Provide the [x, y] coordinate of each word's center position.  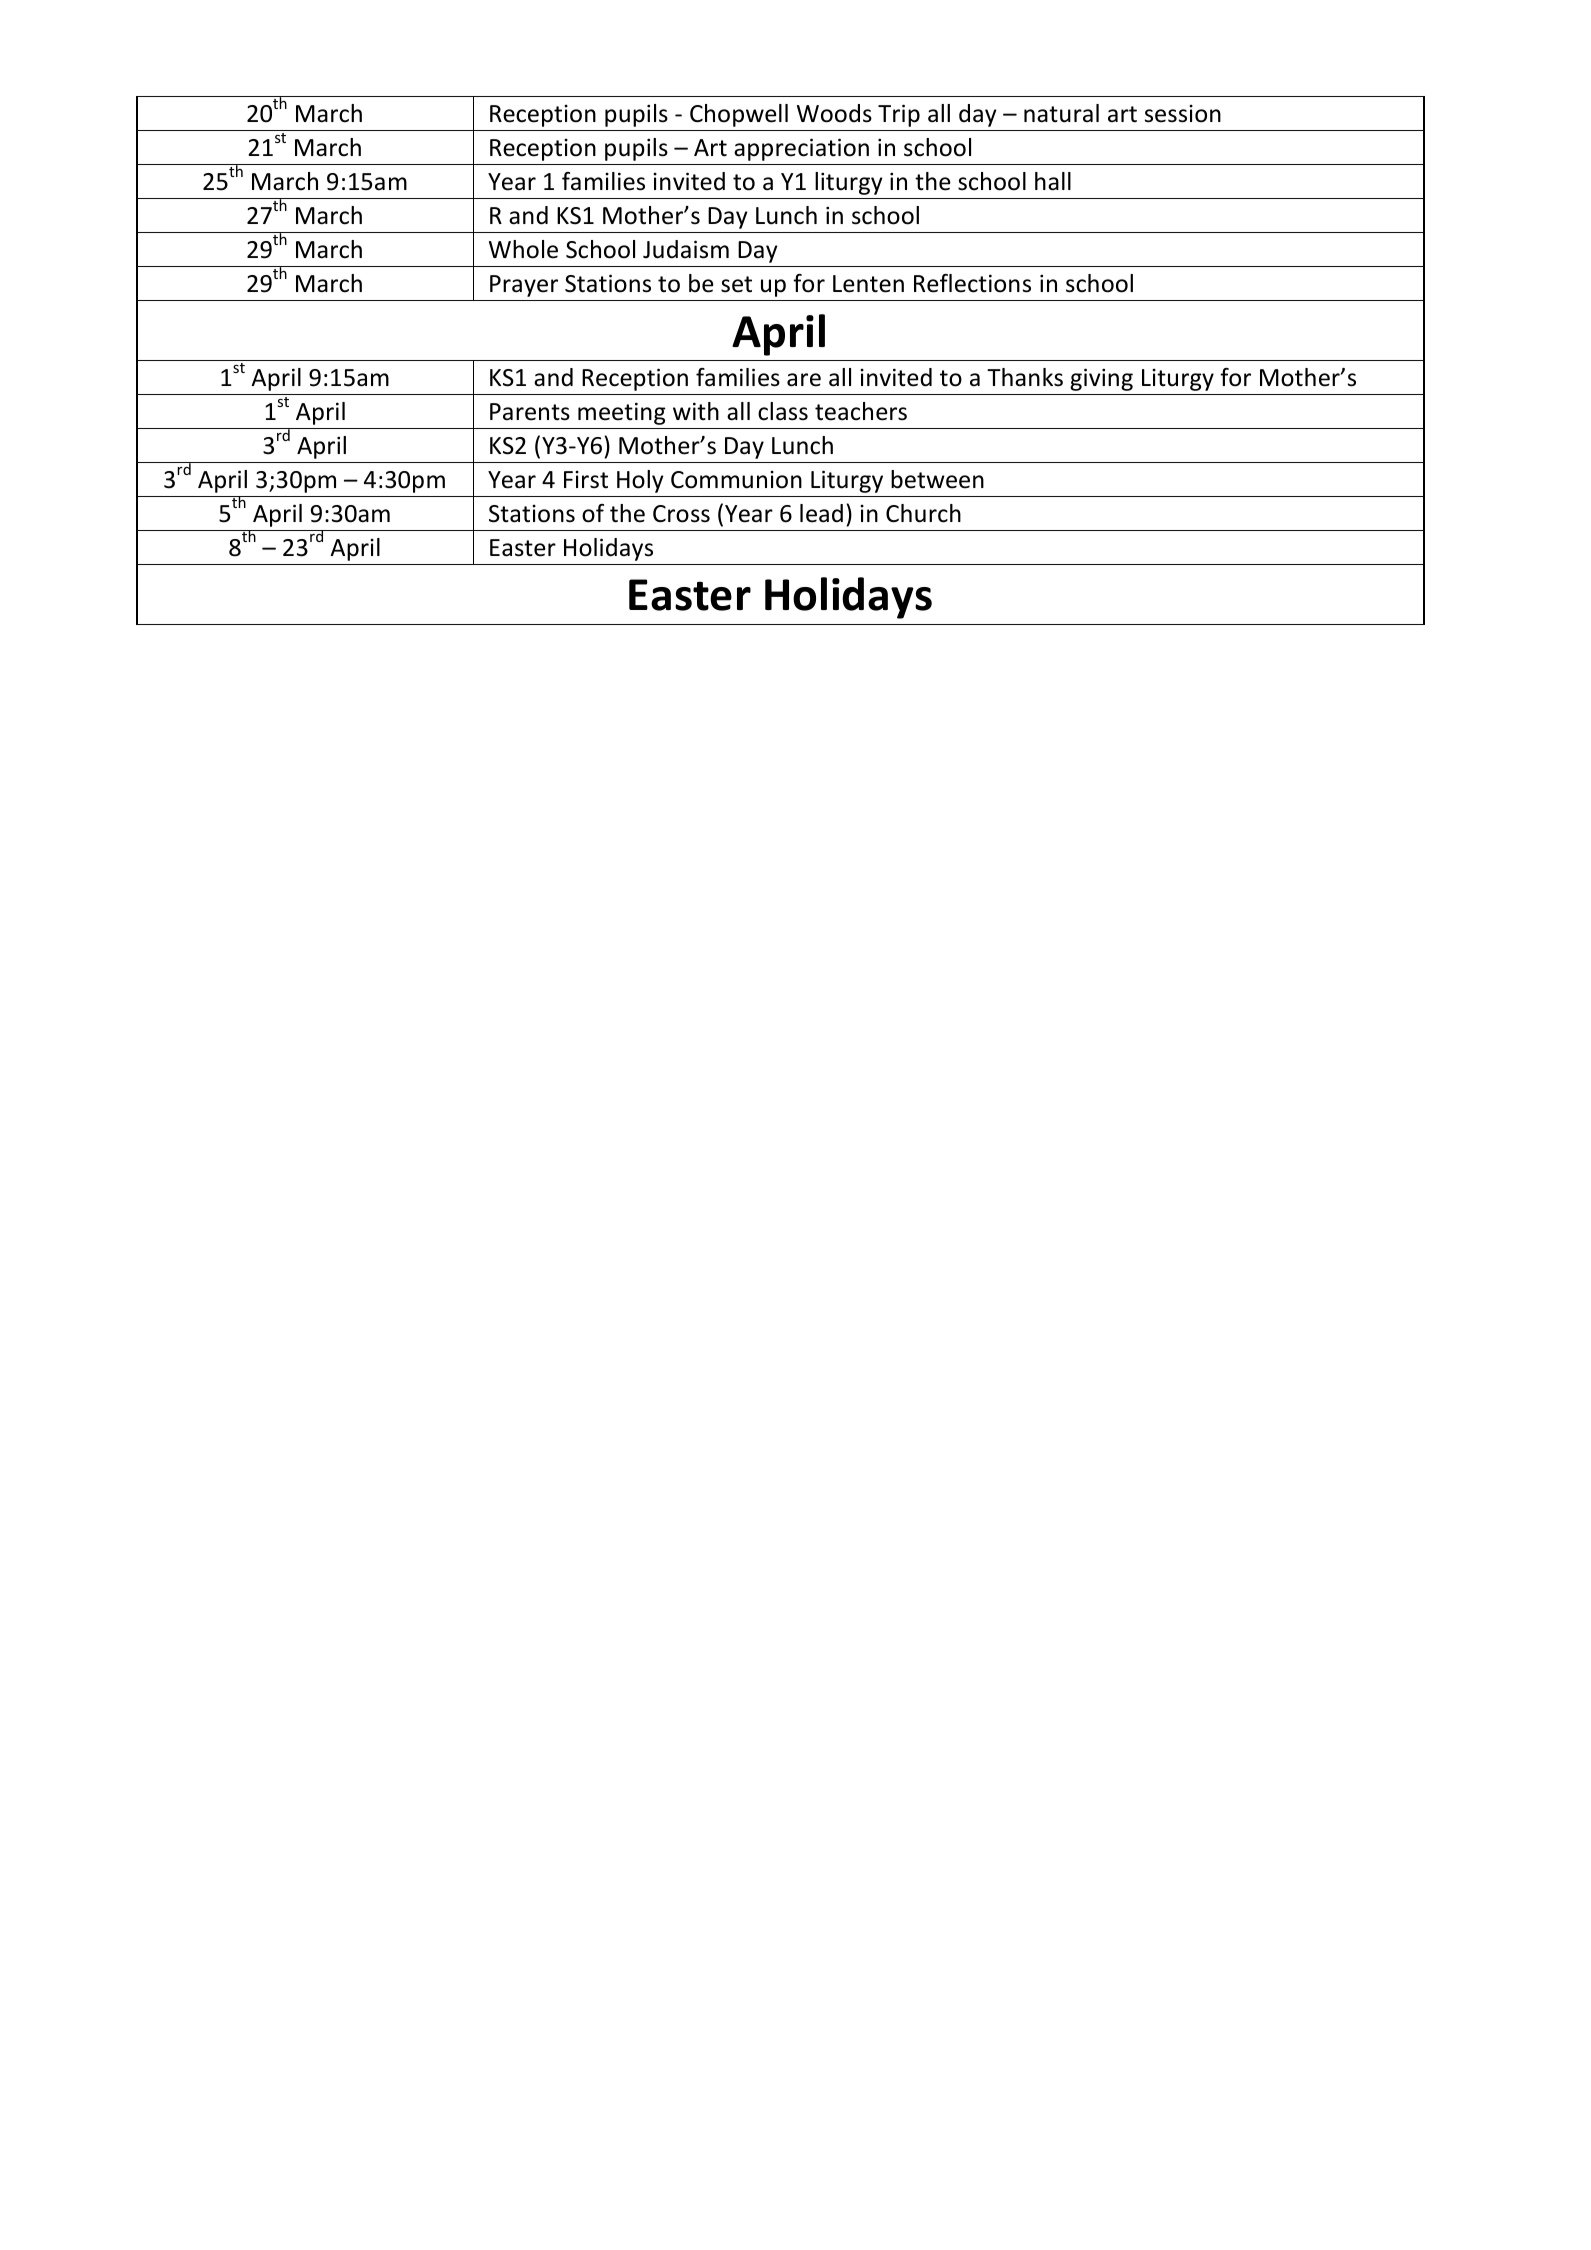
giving [1101, 379]
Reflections [972, 283]
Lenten [868, 284]
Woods [834, 113]
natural [1061, 113]
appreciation [801, 149]
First [586, 480]
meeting [622, 413]
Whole [523, 249]
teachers [861, 411]
